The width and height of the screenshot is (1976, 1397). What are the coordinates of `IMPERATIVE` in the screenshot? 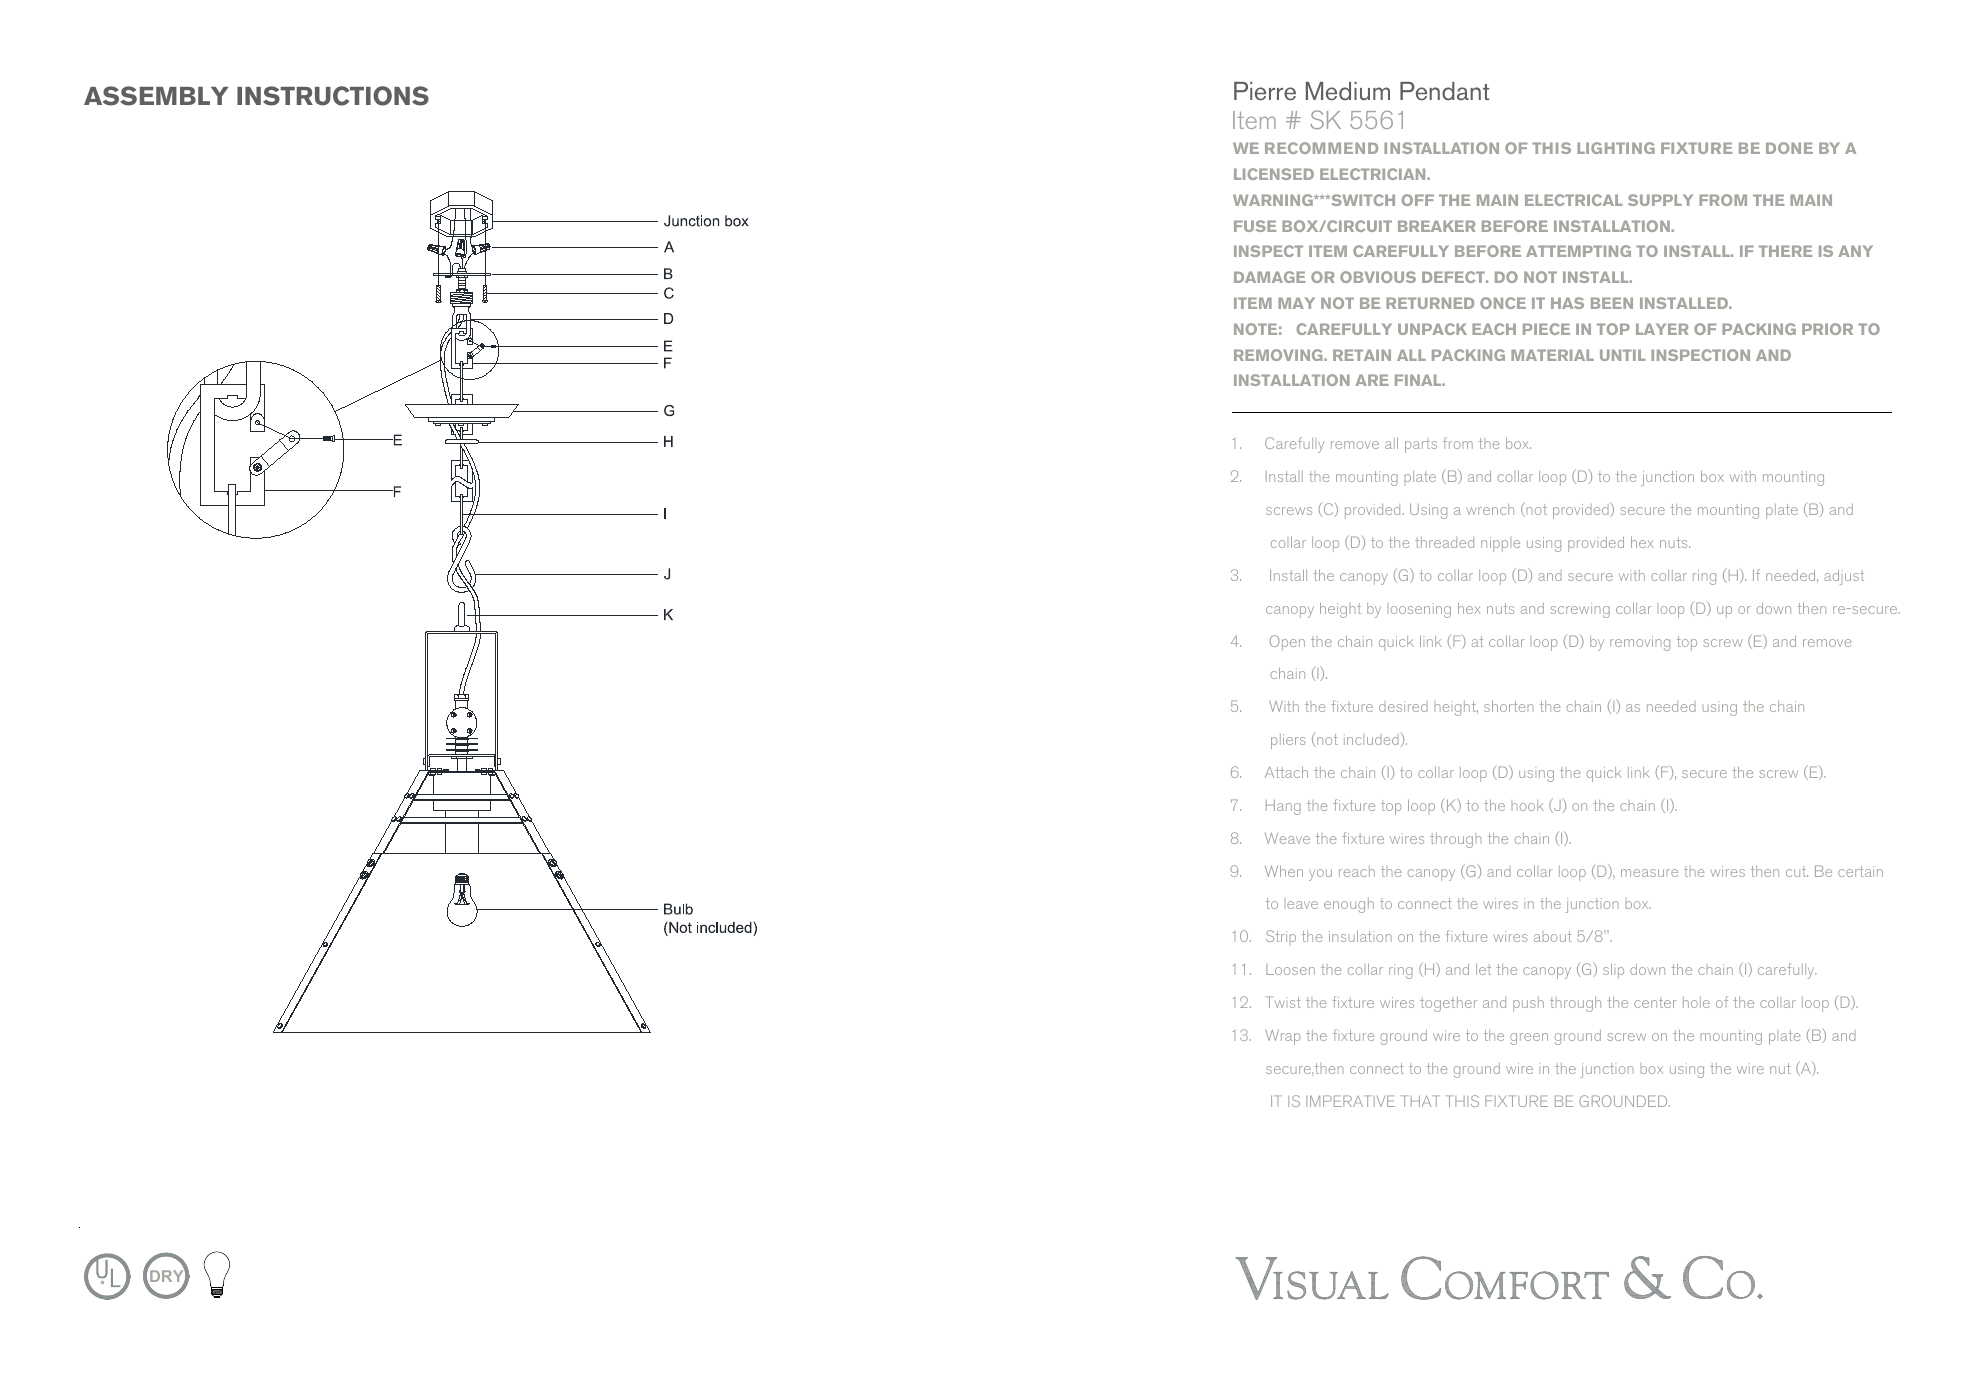 It's located at (1350, 1101).
